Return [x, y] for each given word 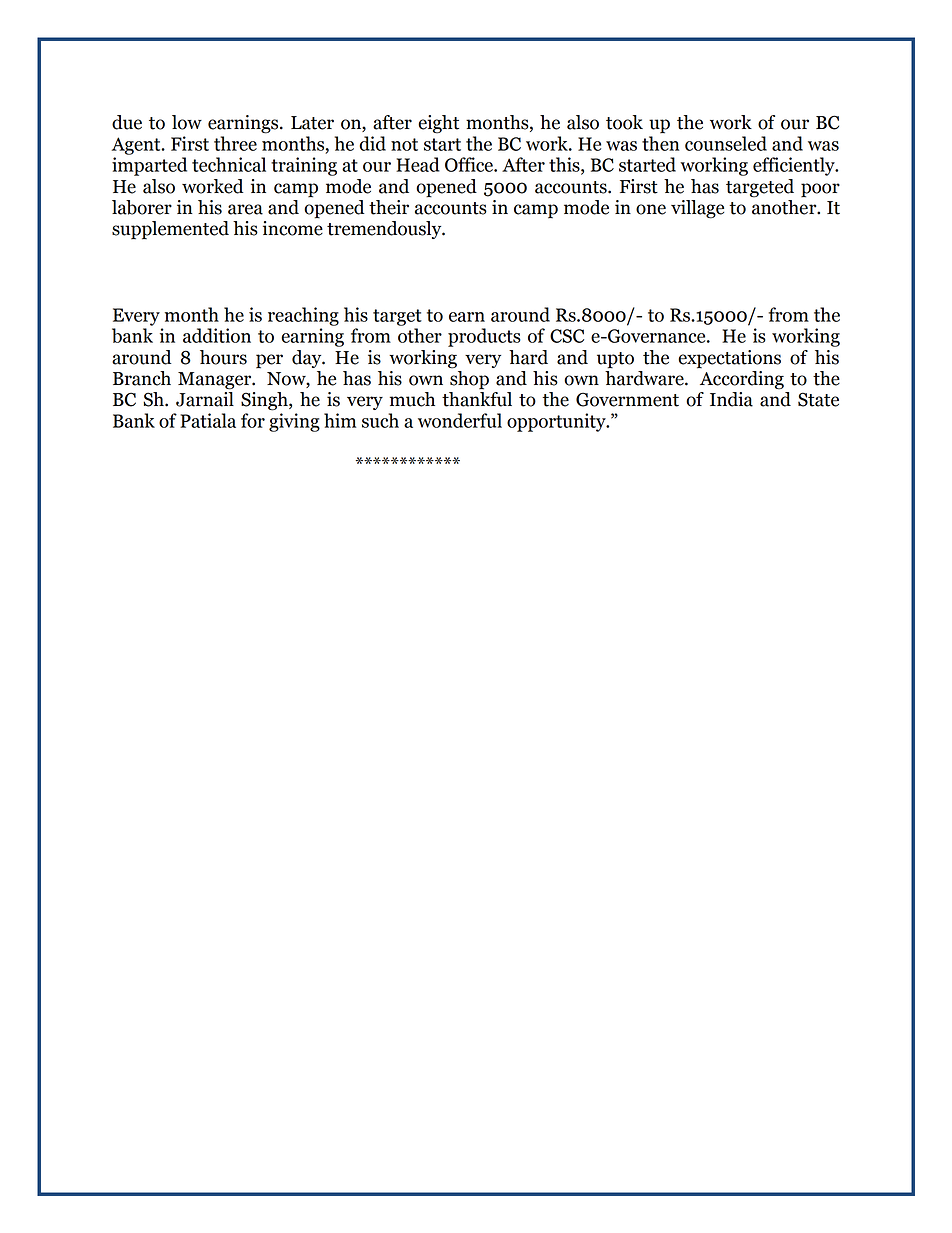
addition [217, 335]
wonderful [460, 420]
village [697, 209]
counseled [726, 143]
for [253, 420]
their [389, 207]
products [484, 337]
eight [438, 124]
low [187, 122]
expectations [729, 359]
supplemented [170, 230]
